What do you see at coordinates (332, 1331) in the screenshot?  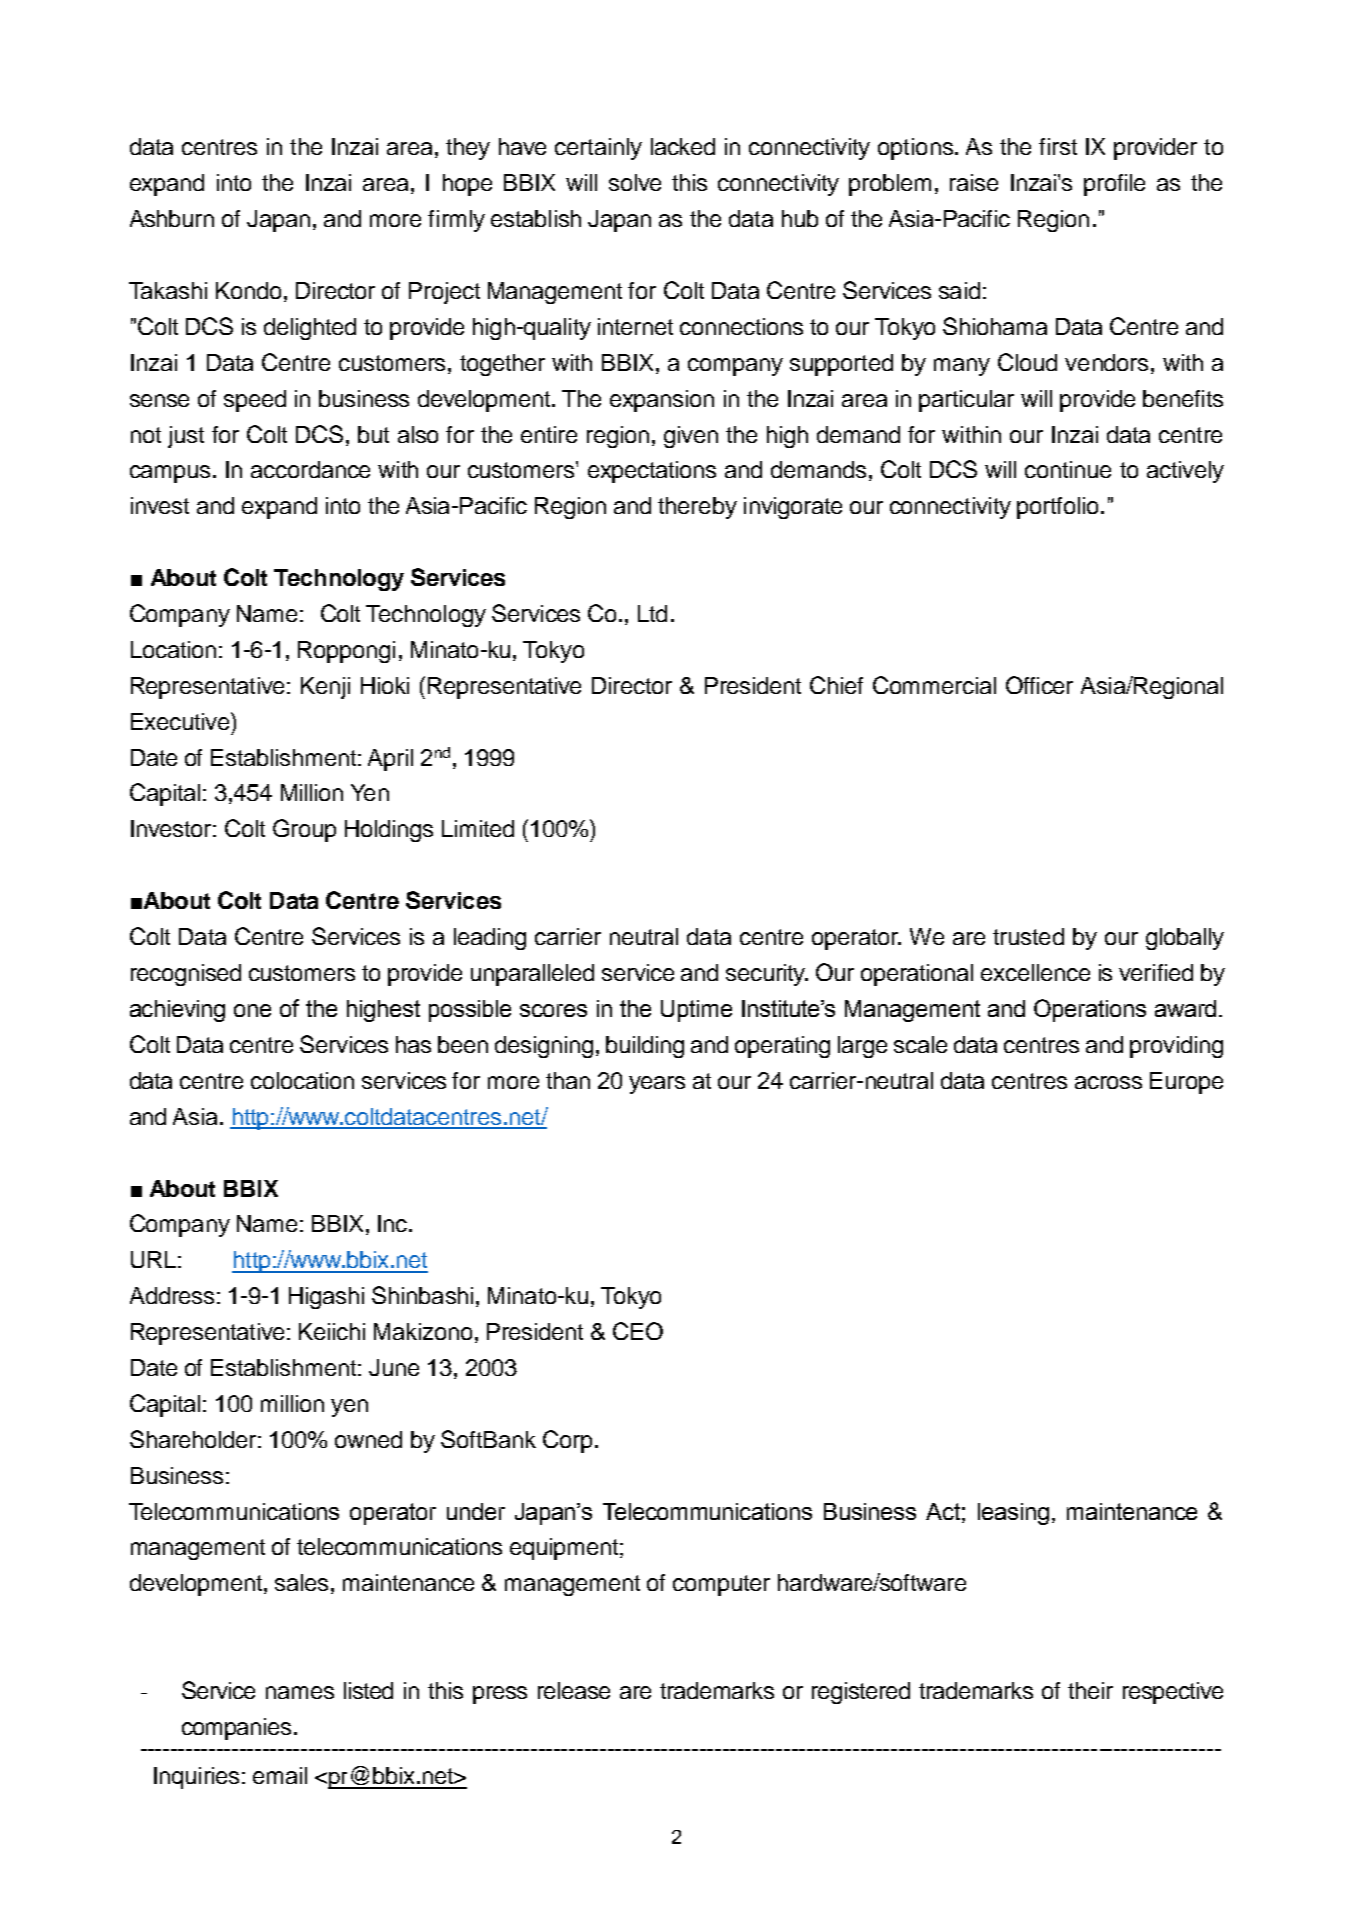 I see `Keiichi` at bounding box center [332, 1331].
